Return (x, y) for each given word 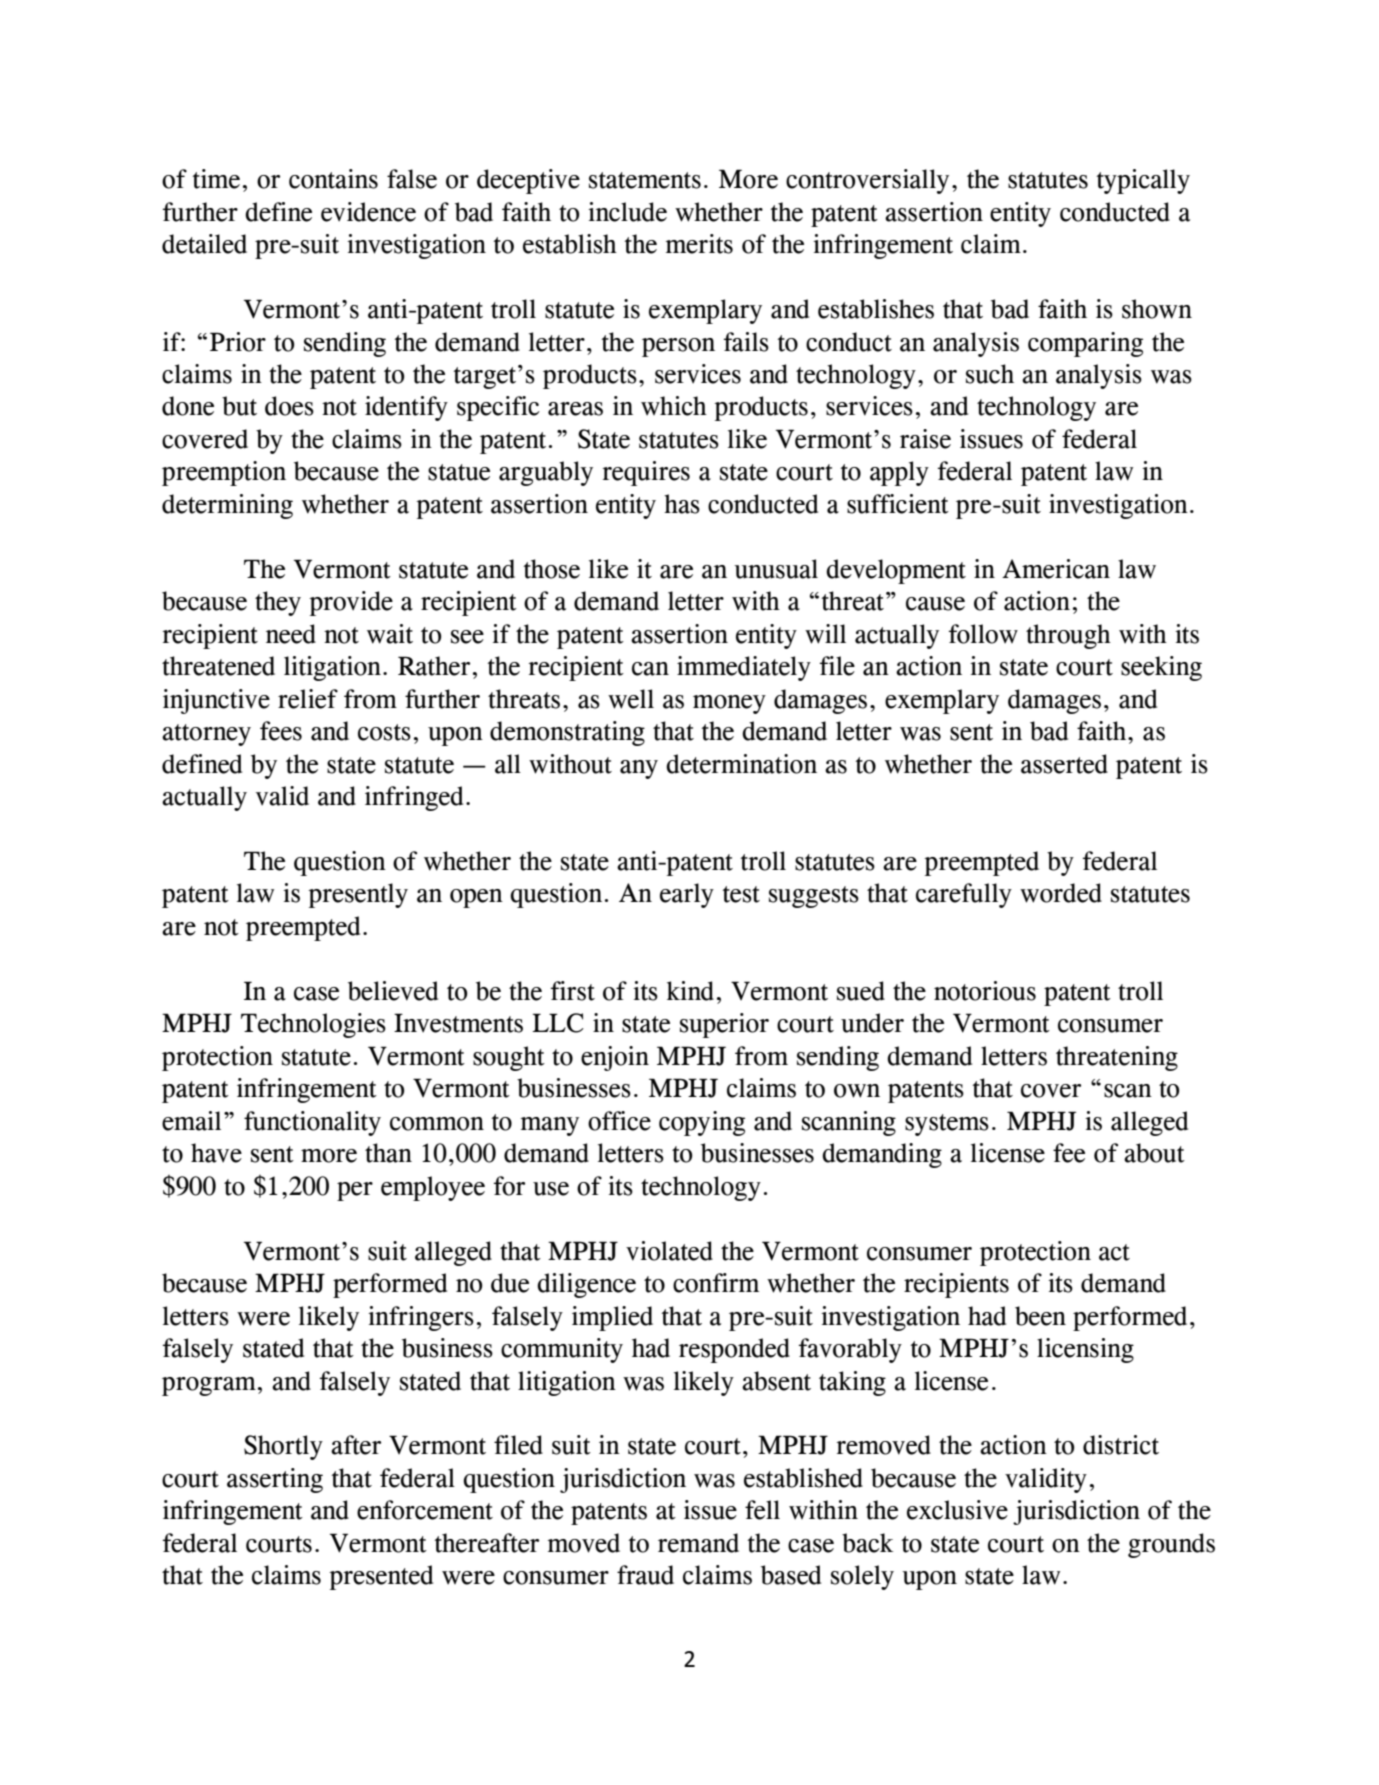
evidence (368, 212)
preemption (224, 473)
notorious (985, 991)
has (682, 504)
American (1056, 569)
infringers (421, 1318)
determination (741, 764)
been (1040, 1316)
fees (281, 731)
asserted (1064, 764)
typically (1143, 181)
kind (690, 991)
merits (699, 244)
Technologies (313, 1025)
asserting (275, 1480)
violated (669, 1251)
